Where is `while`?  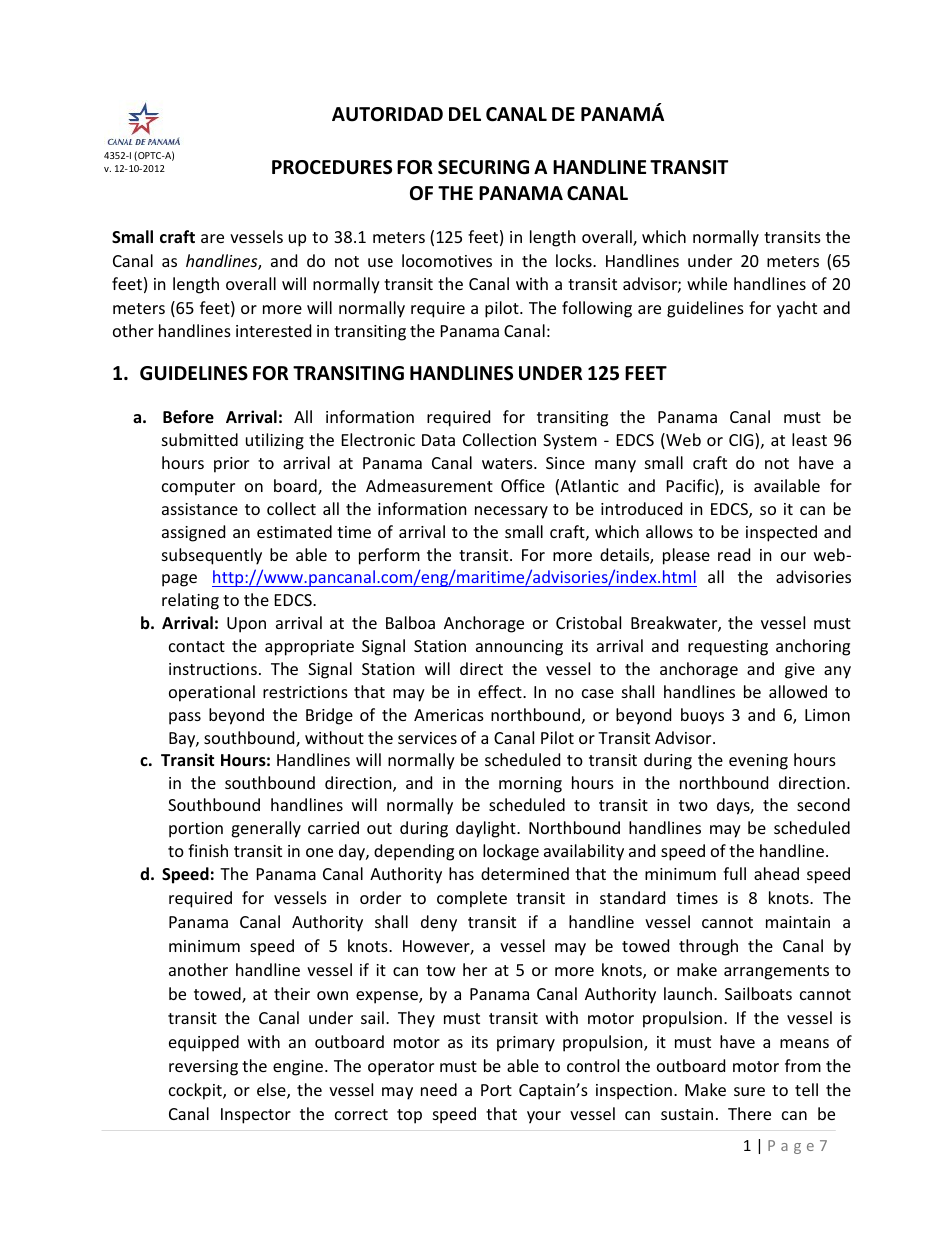
while is located at coordinates (707, 283).
